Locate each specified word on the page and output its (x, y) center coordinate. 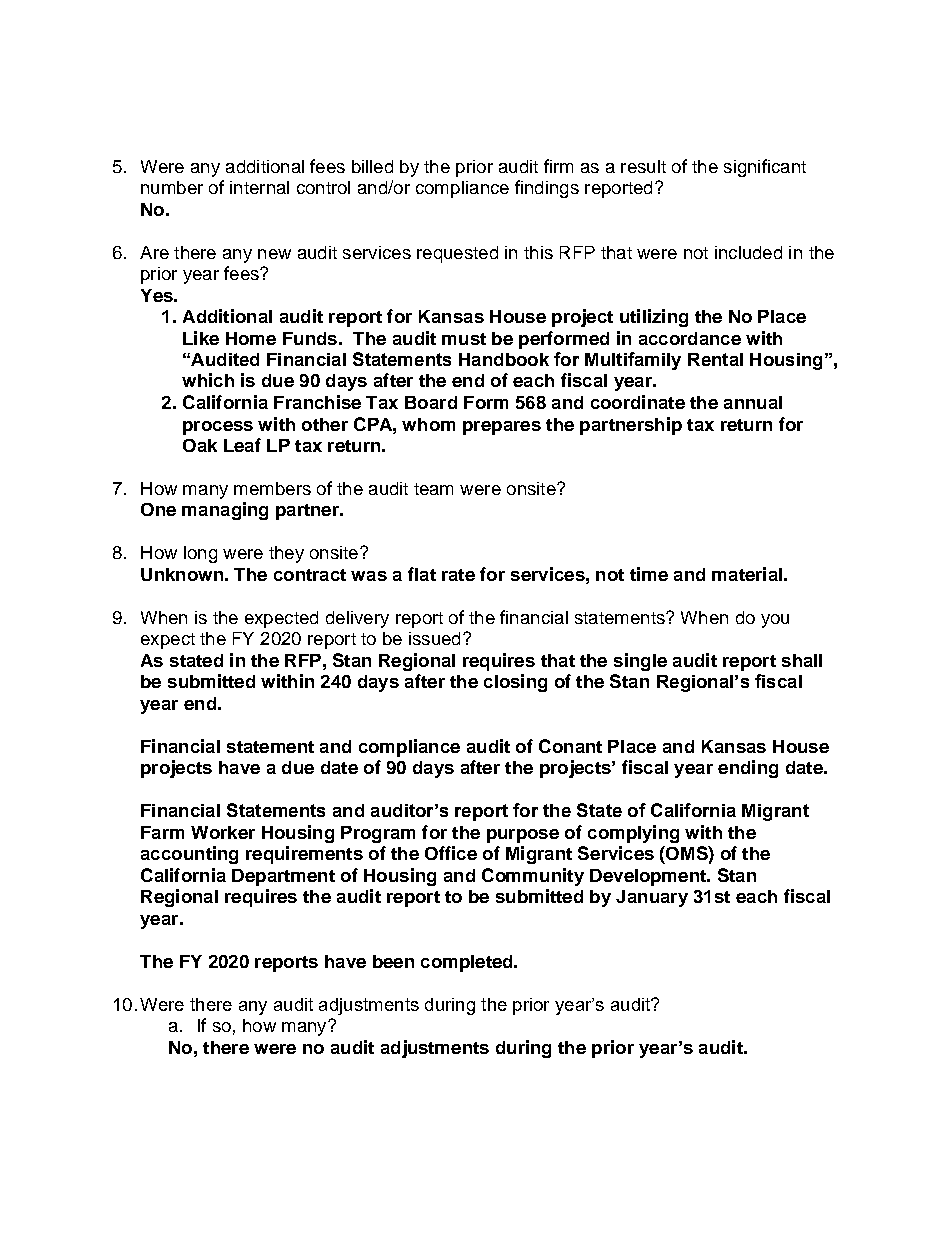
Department (283, 877)
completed (468, 963)
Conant (570, 746)
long (200, 554)
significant (765, 168)
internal (259, 187)
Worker (223, 832)
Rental (715, 359)
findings (547, 189)
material (747, 574)
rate (458, 575)
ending (748, 769)
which (208, 380)
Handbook (504, 359)
